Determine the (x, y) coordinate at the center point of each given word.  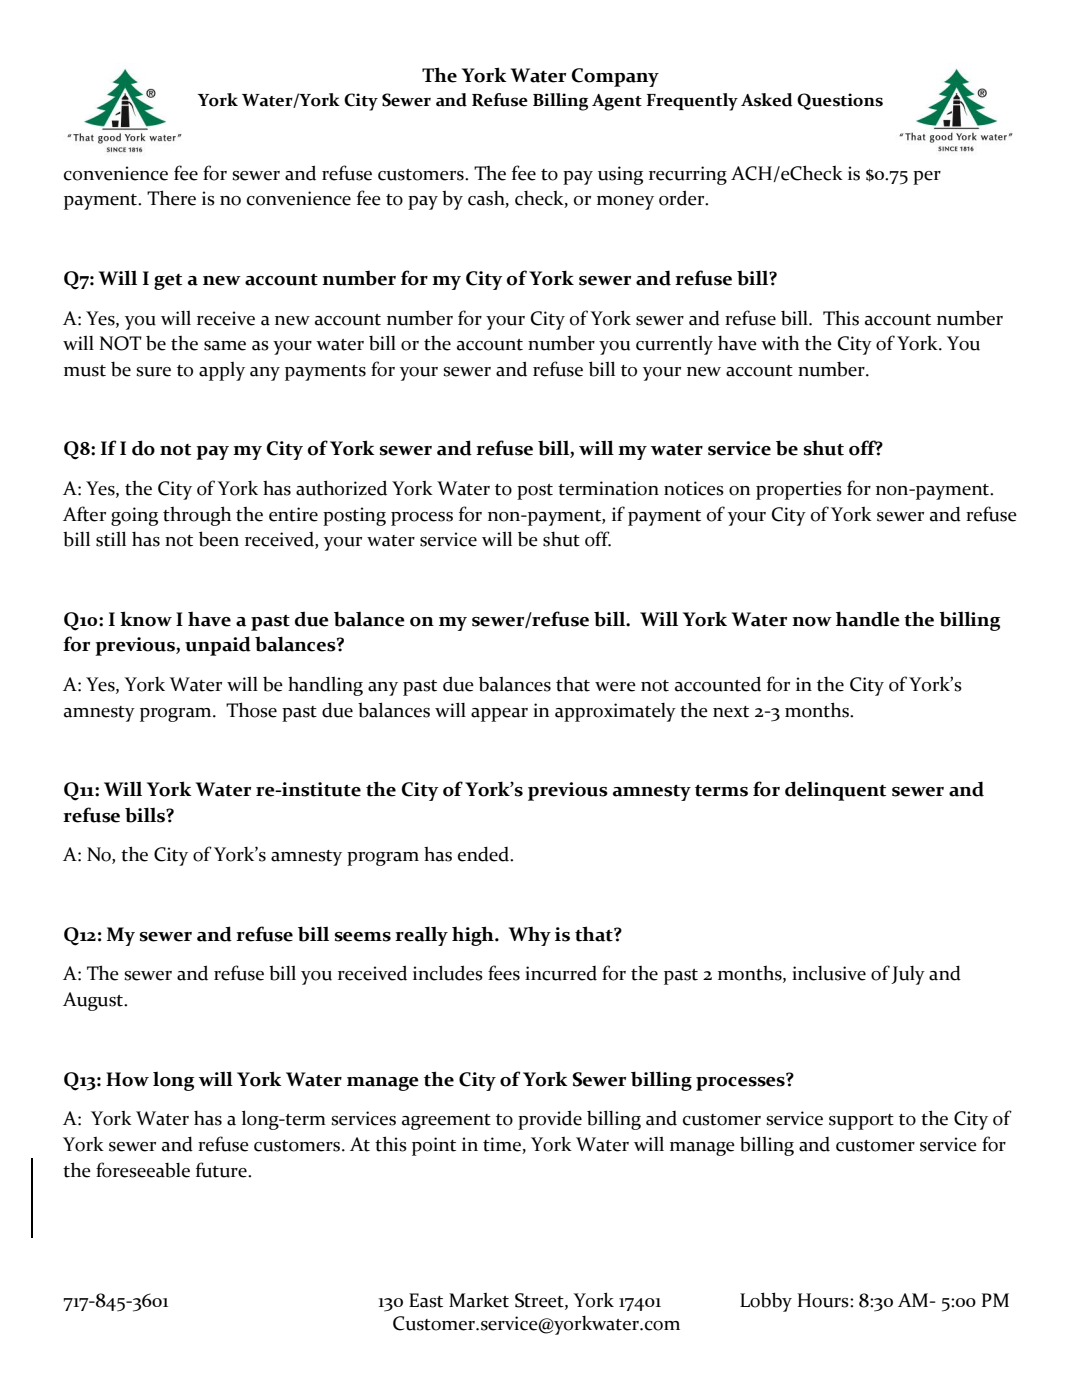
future (222, 1170)
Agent (617, 102)
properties (799, 490)
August (94, 1001)
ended (484, 854)
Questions (840, 101)
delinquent (835, 791)
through (197, 516)
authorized (341, 488)
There (171, 198)
